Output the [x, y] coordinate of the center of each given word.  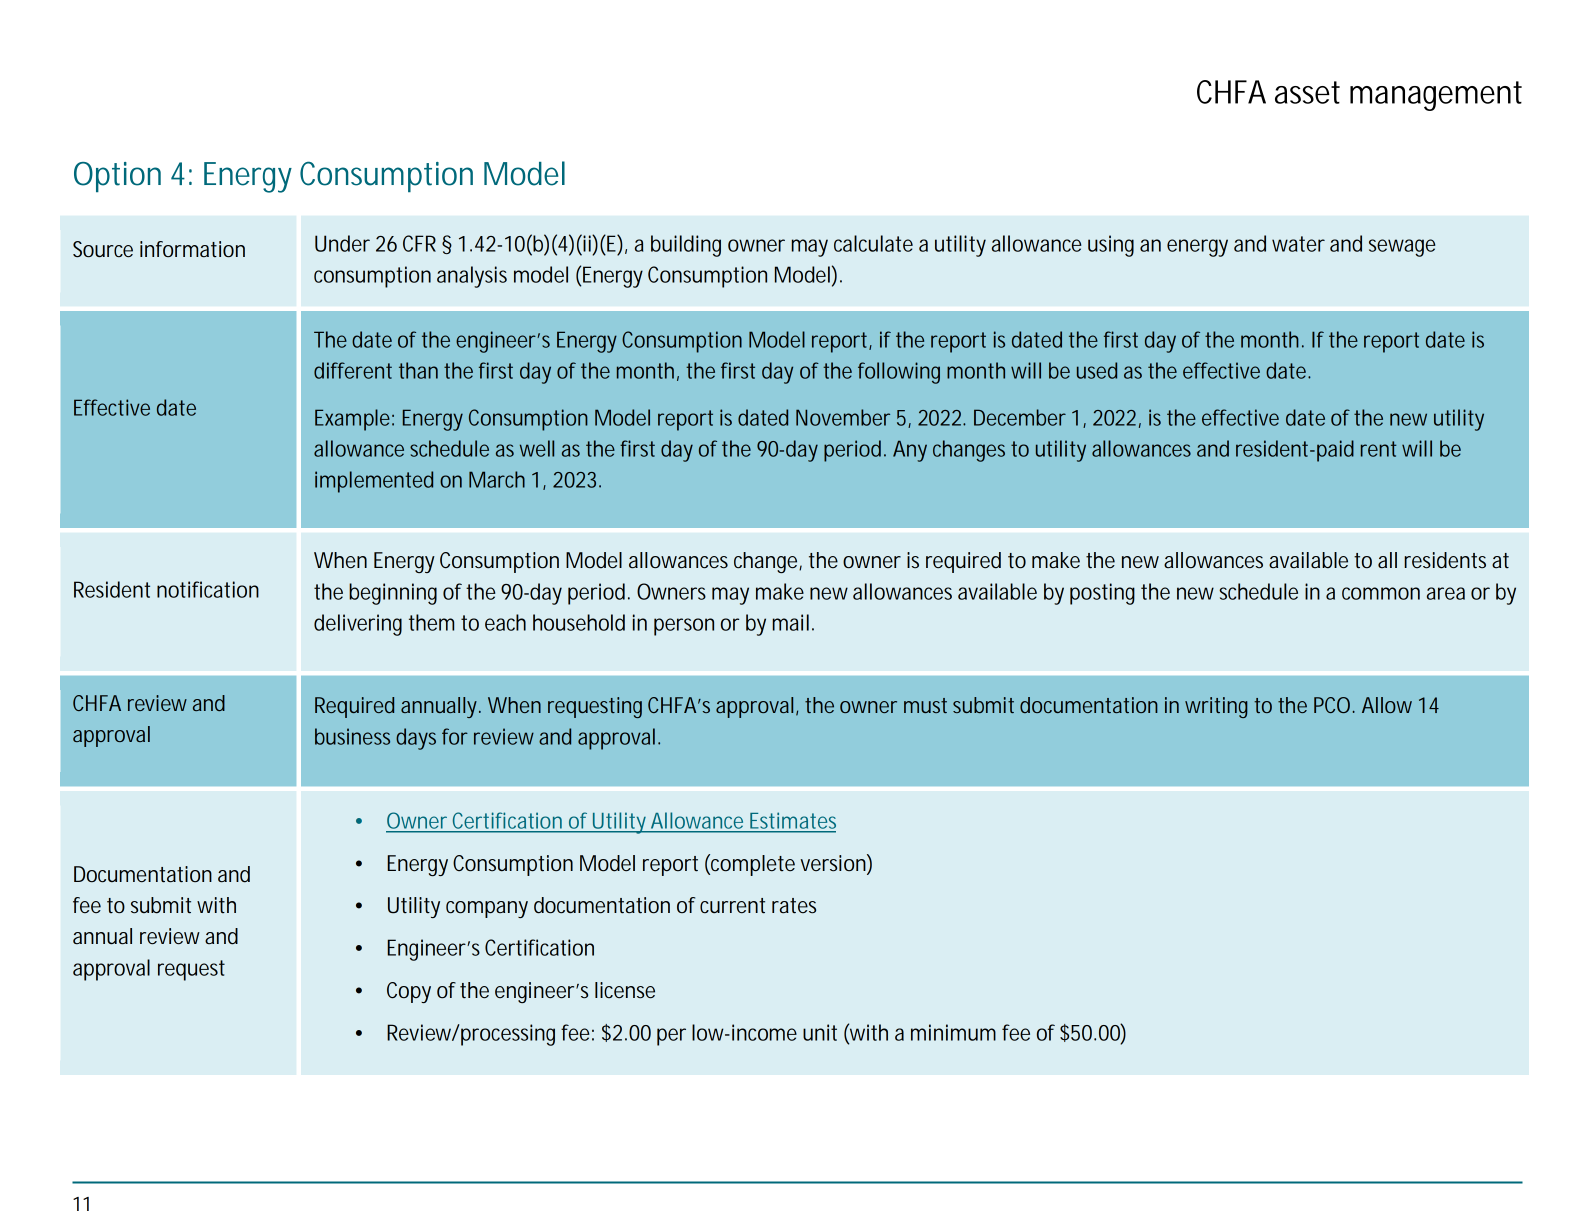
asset [1307, 92]
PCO [1334, 705]
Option [117, 177]
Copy [409, 992]
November [843, 417]
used [1097, 370]
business [352, 736]
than [418, 370]
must [925, 705]
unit [820, 1032]
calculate [873, 243]
